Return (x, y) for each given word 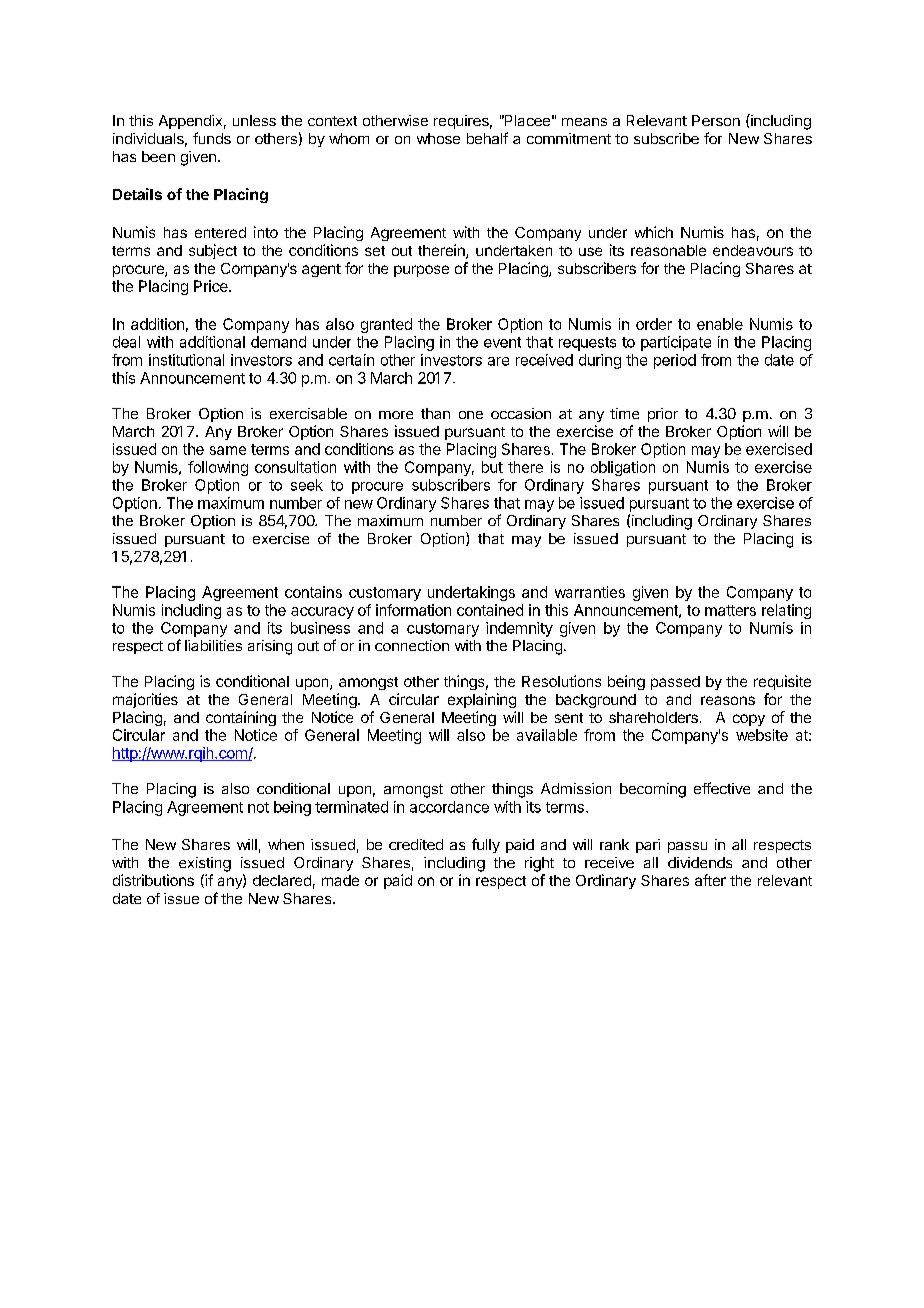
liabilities (213, 645)
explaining (482, 700)
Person (716, 120)
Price (212, 286)
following (218, 468)
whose (438, 138)
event (502, 342)
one (471, 415)
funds (212, 138)
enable (720, 324)
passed (675, 683)
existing (205, 864)
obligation (623, 468)
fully (486, 845)
